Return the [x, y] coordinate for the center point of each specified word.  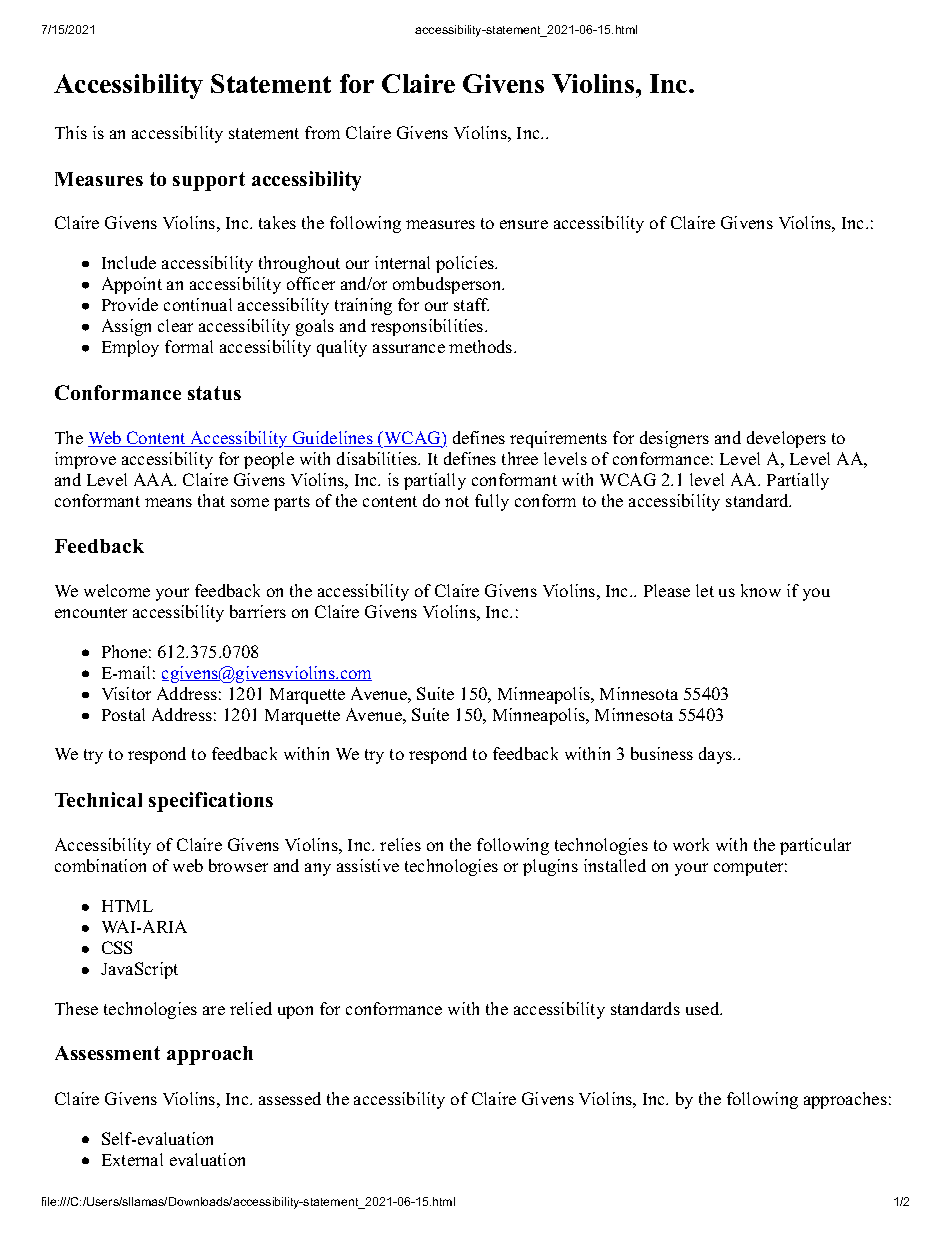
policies [466, 264]
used [703, 1008]
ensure [524, 224]
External [132, 1159]
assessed [290, 1098]
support [209, 181]
